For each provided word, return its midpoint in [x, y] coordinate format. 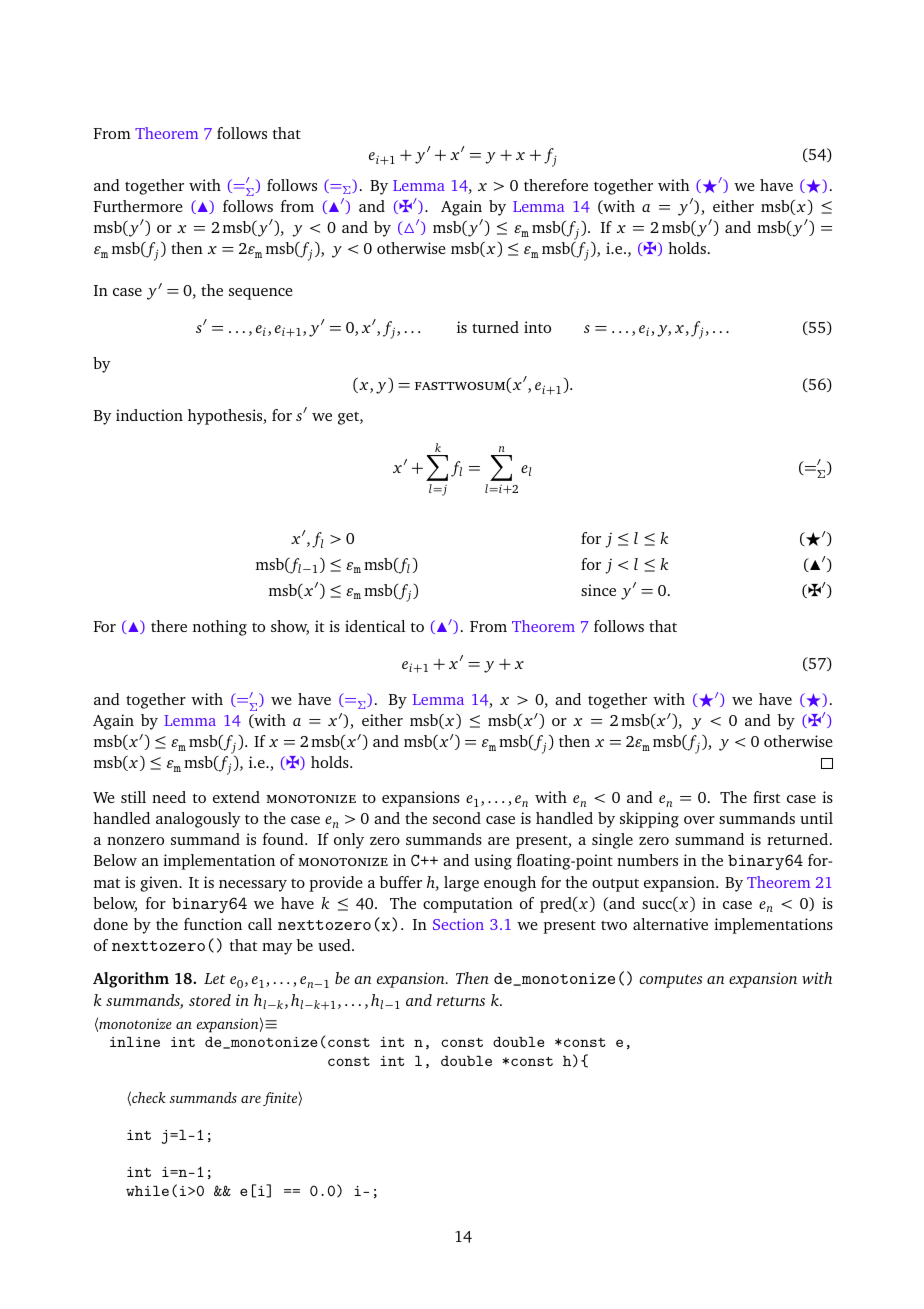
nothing [220, 628]
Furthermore [138, 206]
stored [210, 1000]
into [537, 327]
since [598, 590]
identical [375, 626]
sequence [261, 294]
